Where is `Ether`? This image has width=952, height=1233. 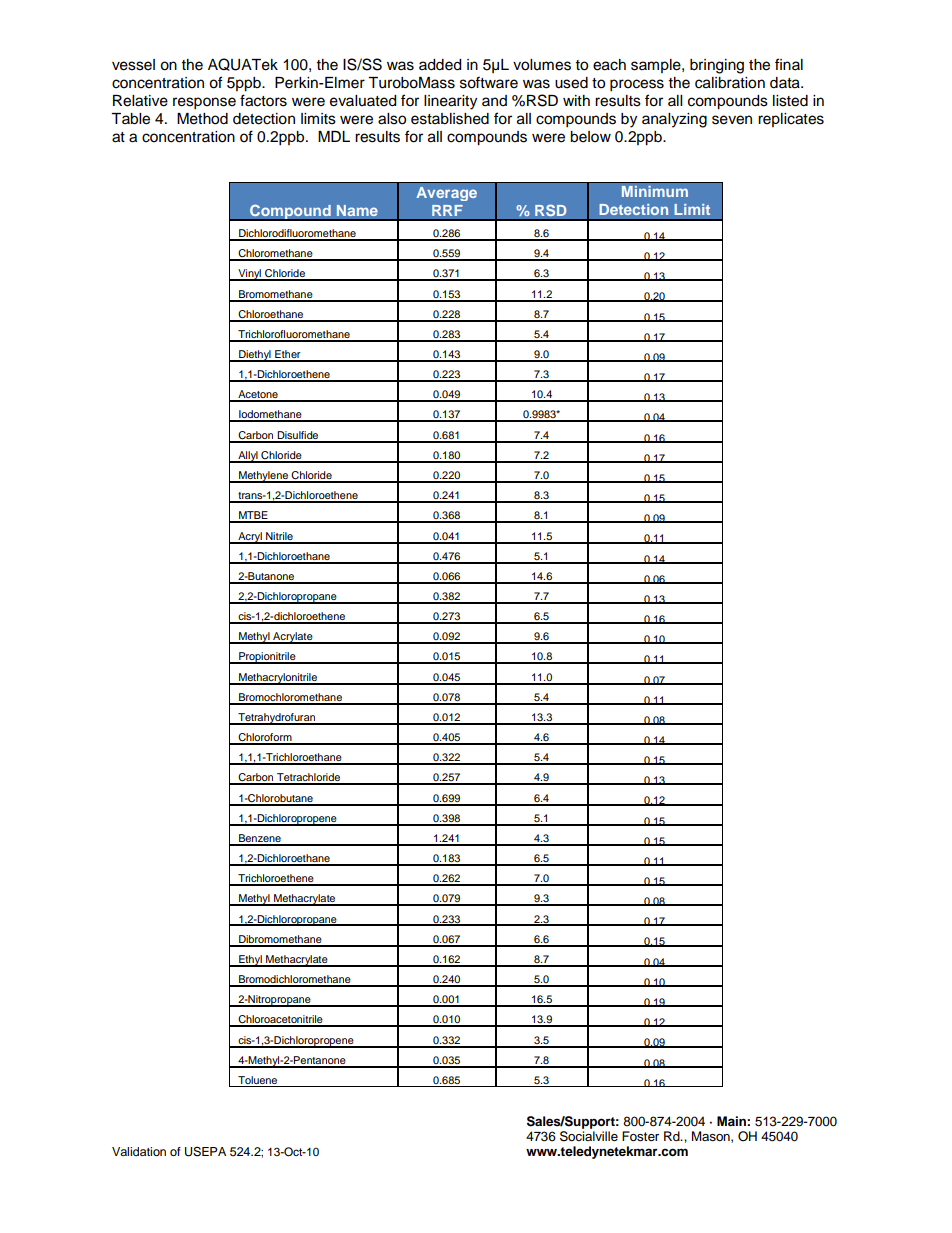
Ether is located at coordinates (288, 355).
